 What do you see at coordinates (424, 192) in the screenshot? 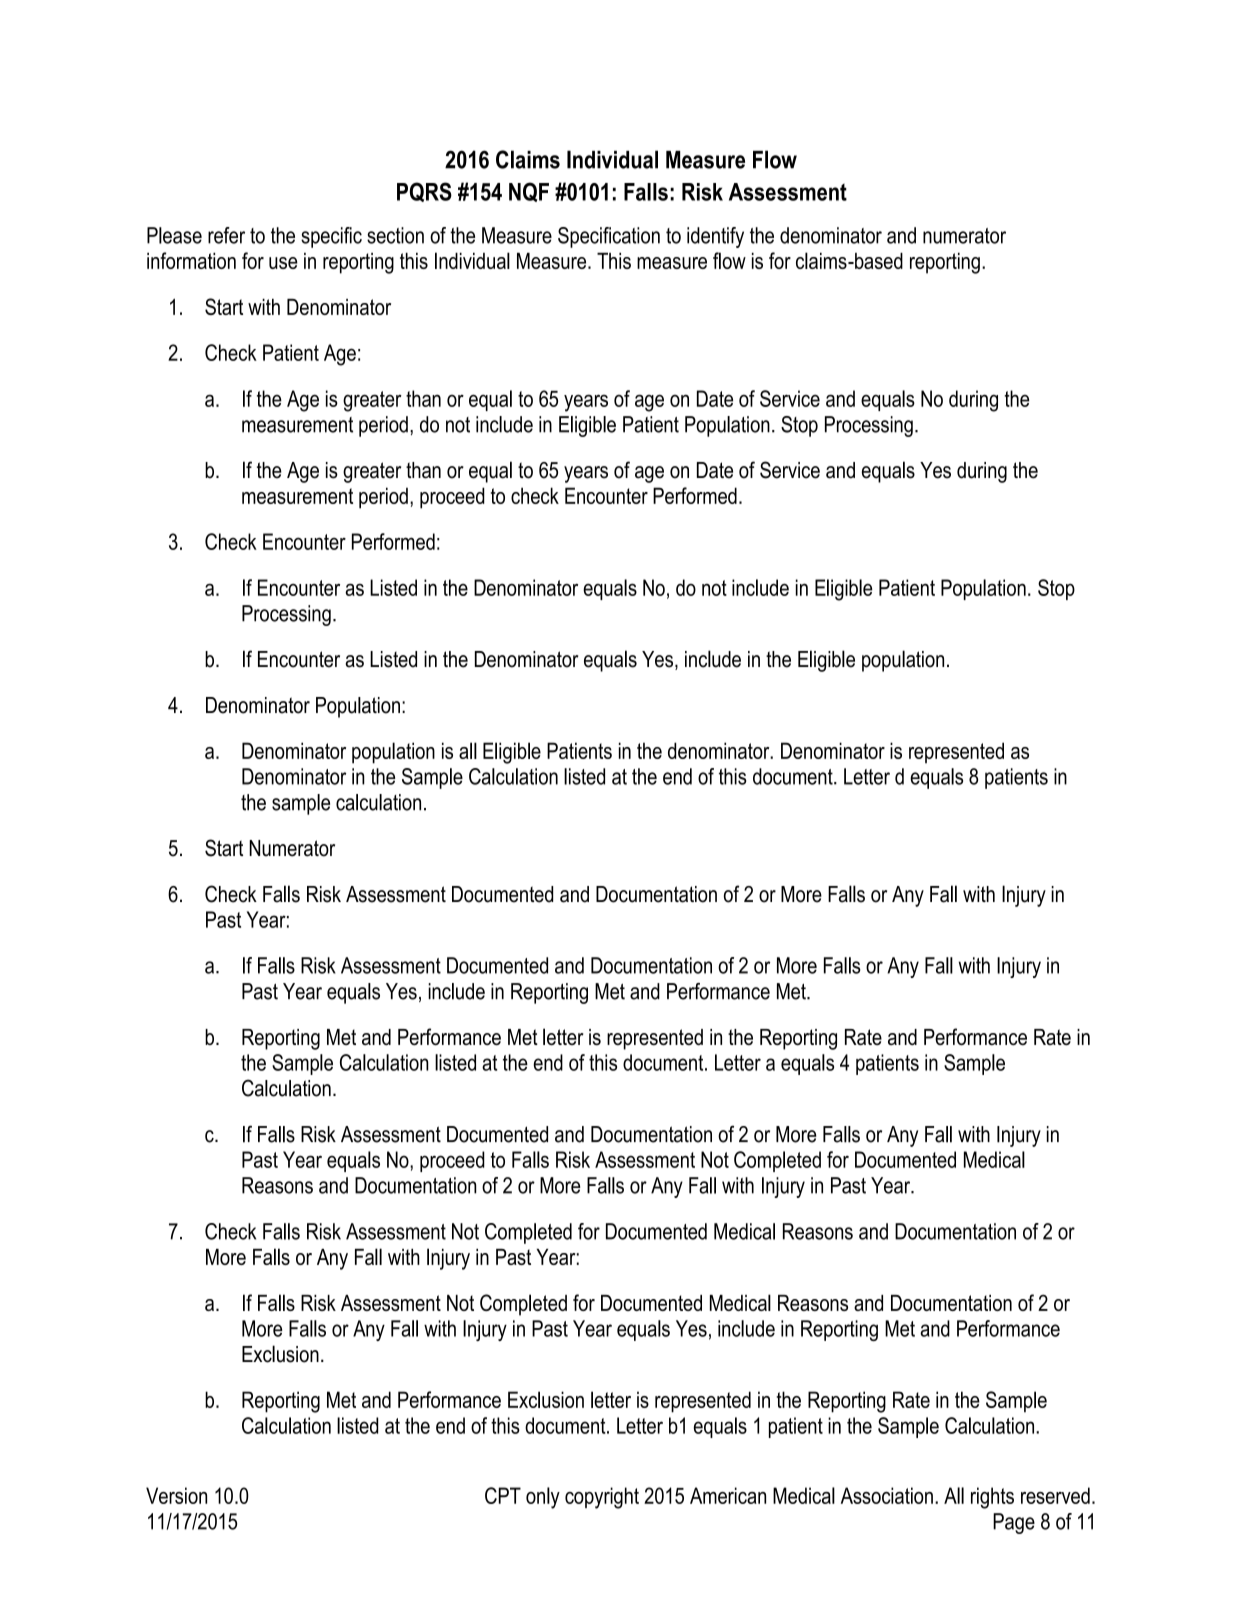
I see `PQRS` at bounding box center [424, 192].
